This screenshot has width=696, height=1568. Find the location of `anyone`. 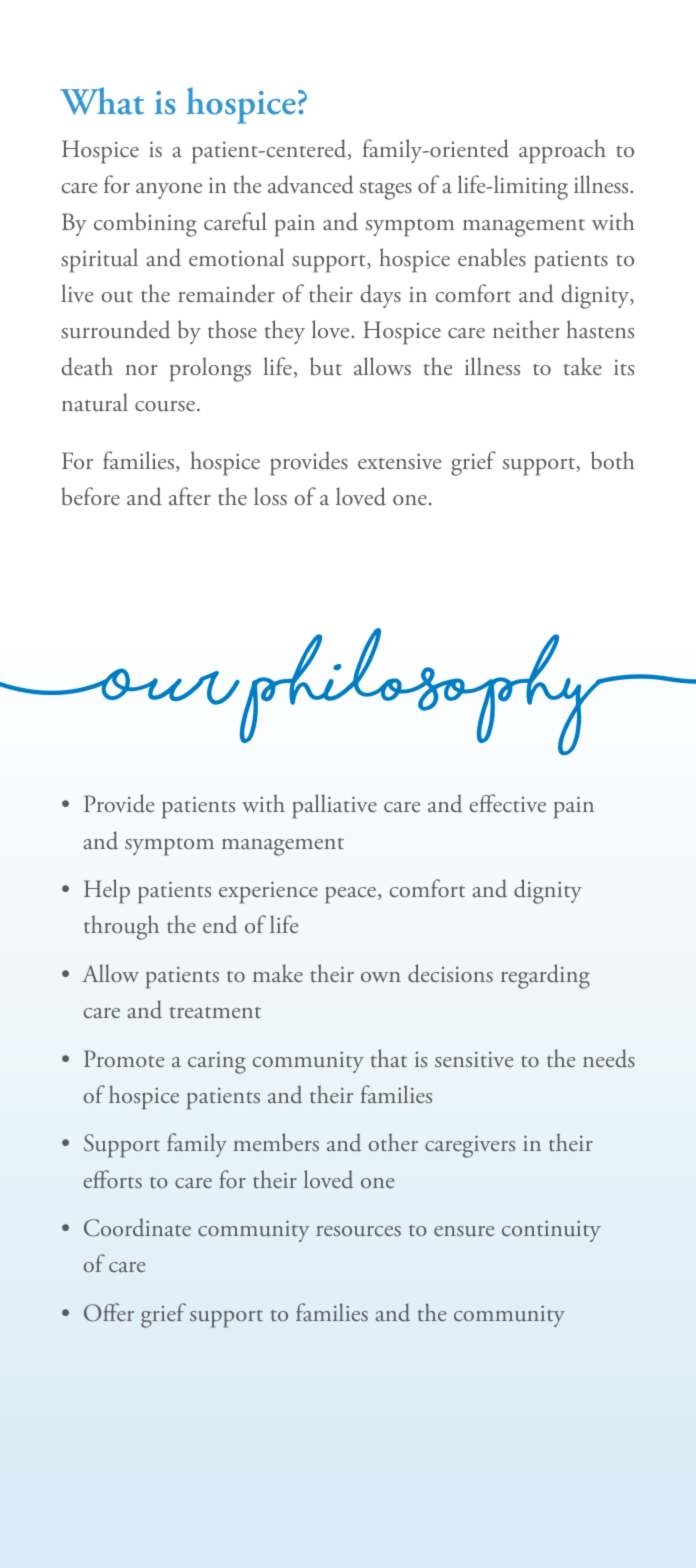

anyone is located at coordinates (169, 191).
